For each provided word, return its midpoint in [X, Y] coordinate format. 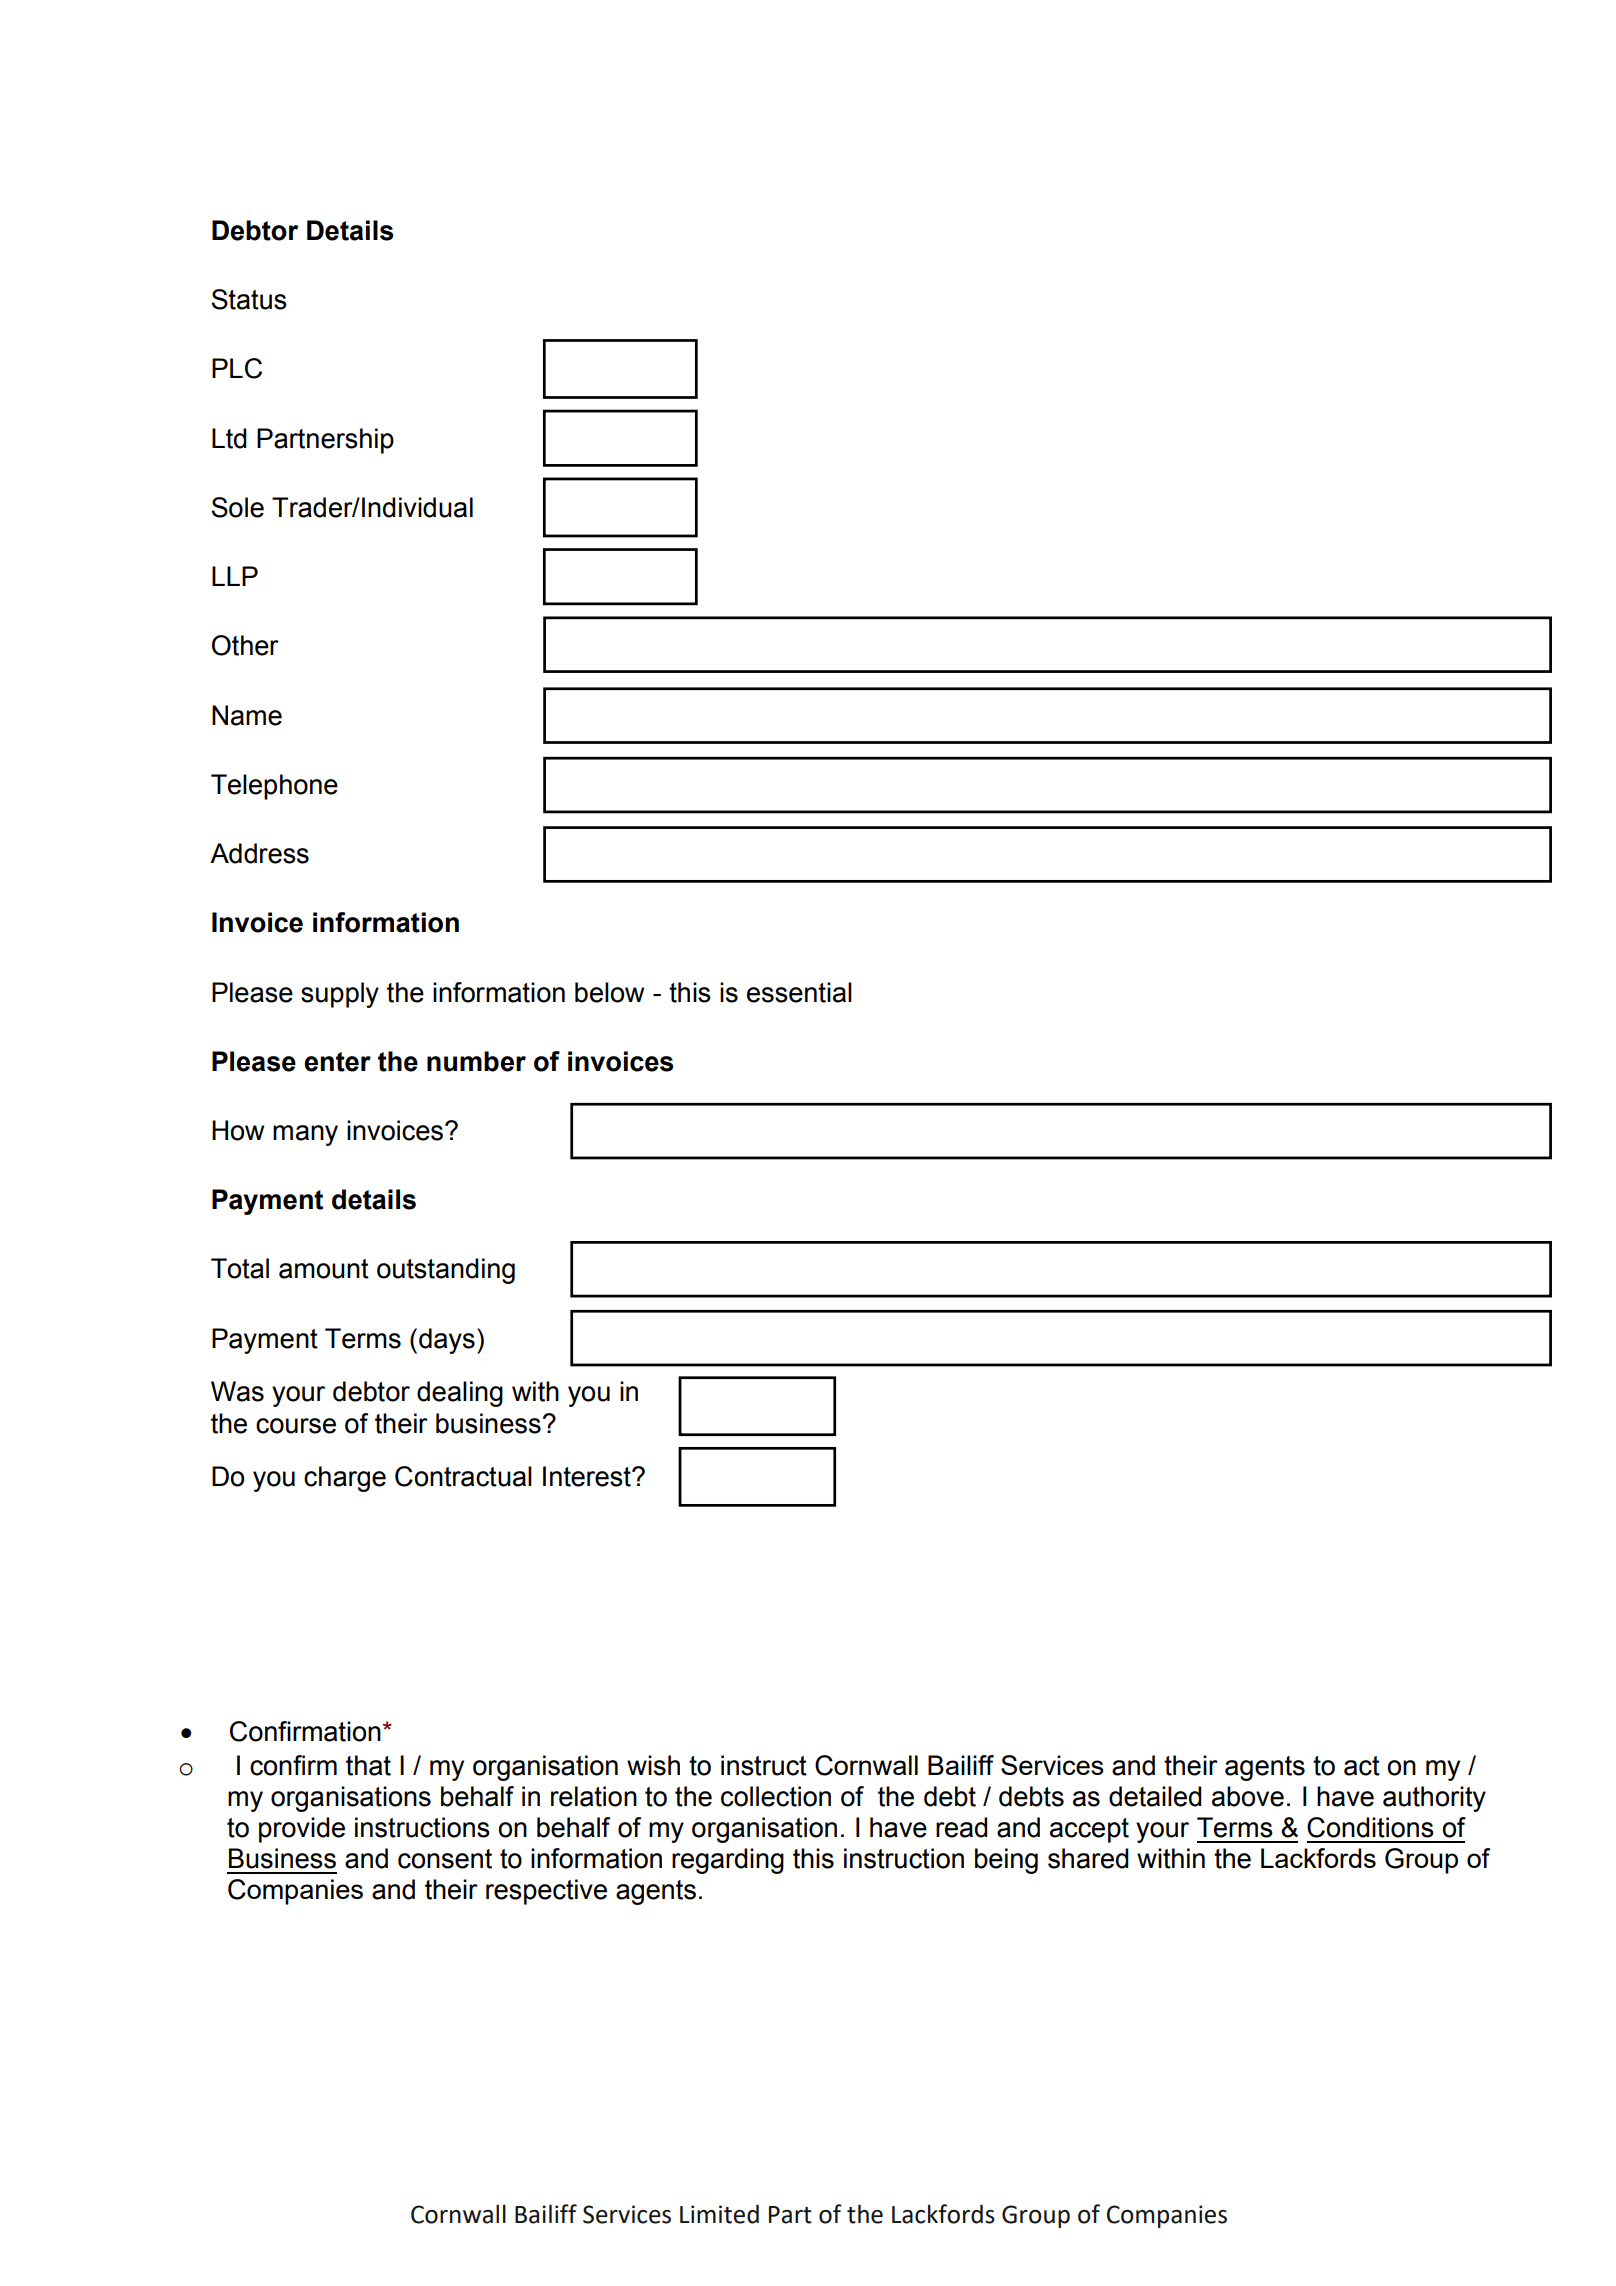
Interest [588, 1476]
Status [249, 299]
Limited [719, 2214]
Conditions [1370, 1827]
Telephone [274, 787]
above [1248, 1796]
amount [324, 1269]
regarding [728, 1861]
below [609, 992]
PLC [237, 368]
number [476, 1061]
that [368, 1765]
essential [799, 992]
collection [776, 1796]
